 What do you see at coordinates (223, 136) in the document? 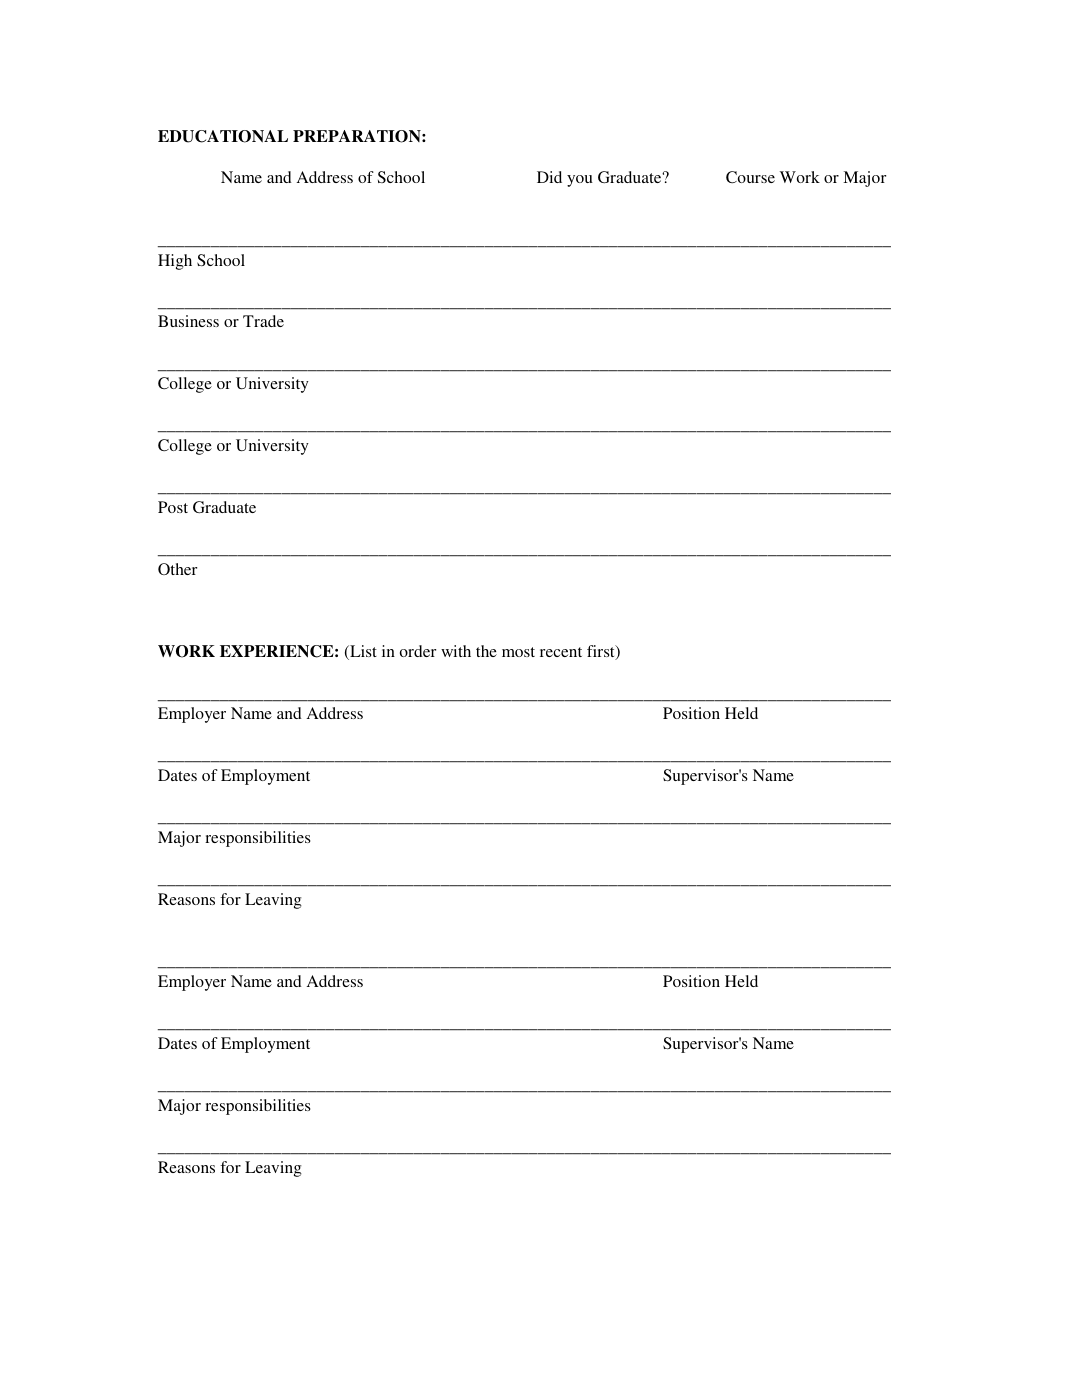
I see `EDUCATIONAL` at bounding box center [223, 136].
